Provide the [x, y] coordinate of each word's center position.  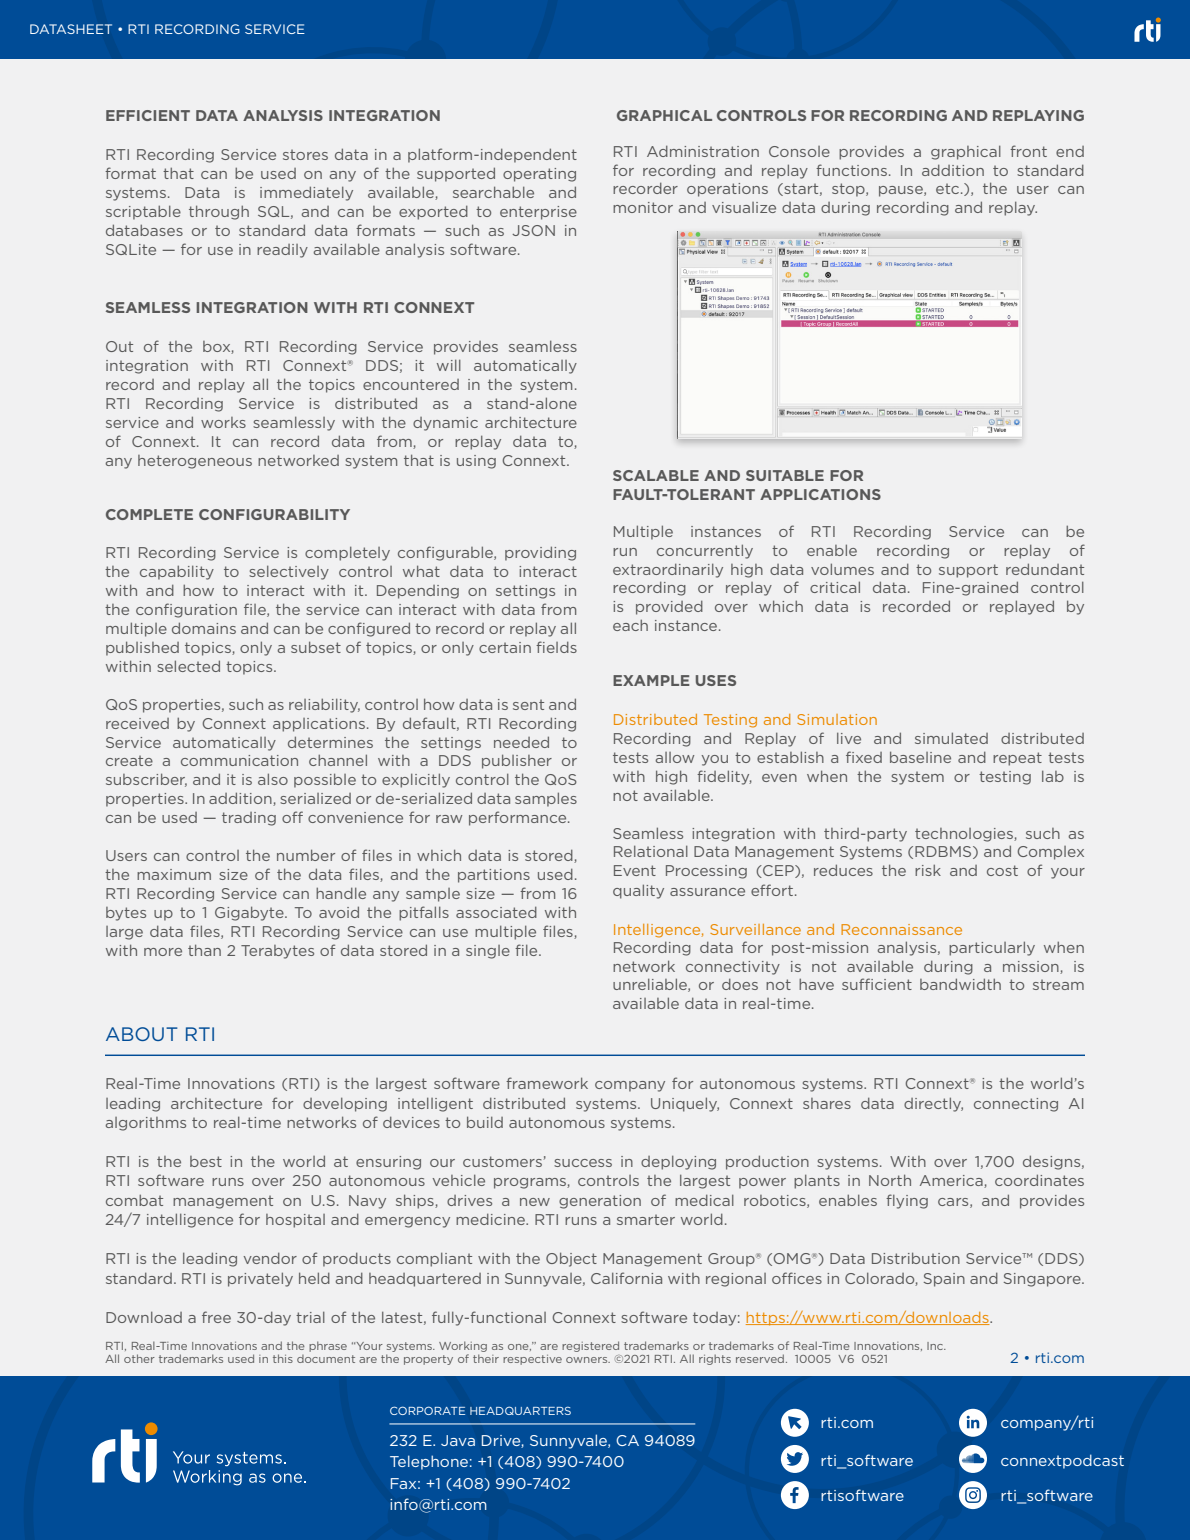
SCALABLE [656, 475]
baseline [920, 757]
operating [539, 175]
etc [949, 188]
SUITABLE [785, 475]
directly [933, 1104]
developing [345, 1105]
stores [305, 154]
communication [239, 760]
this [283, 1358]
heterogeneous [195, 462]
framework [547, 1083]
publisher [517, 761]
